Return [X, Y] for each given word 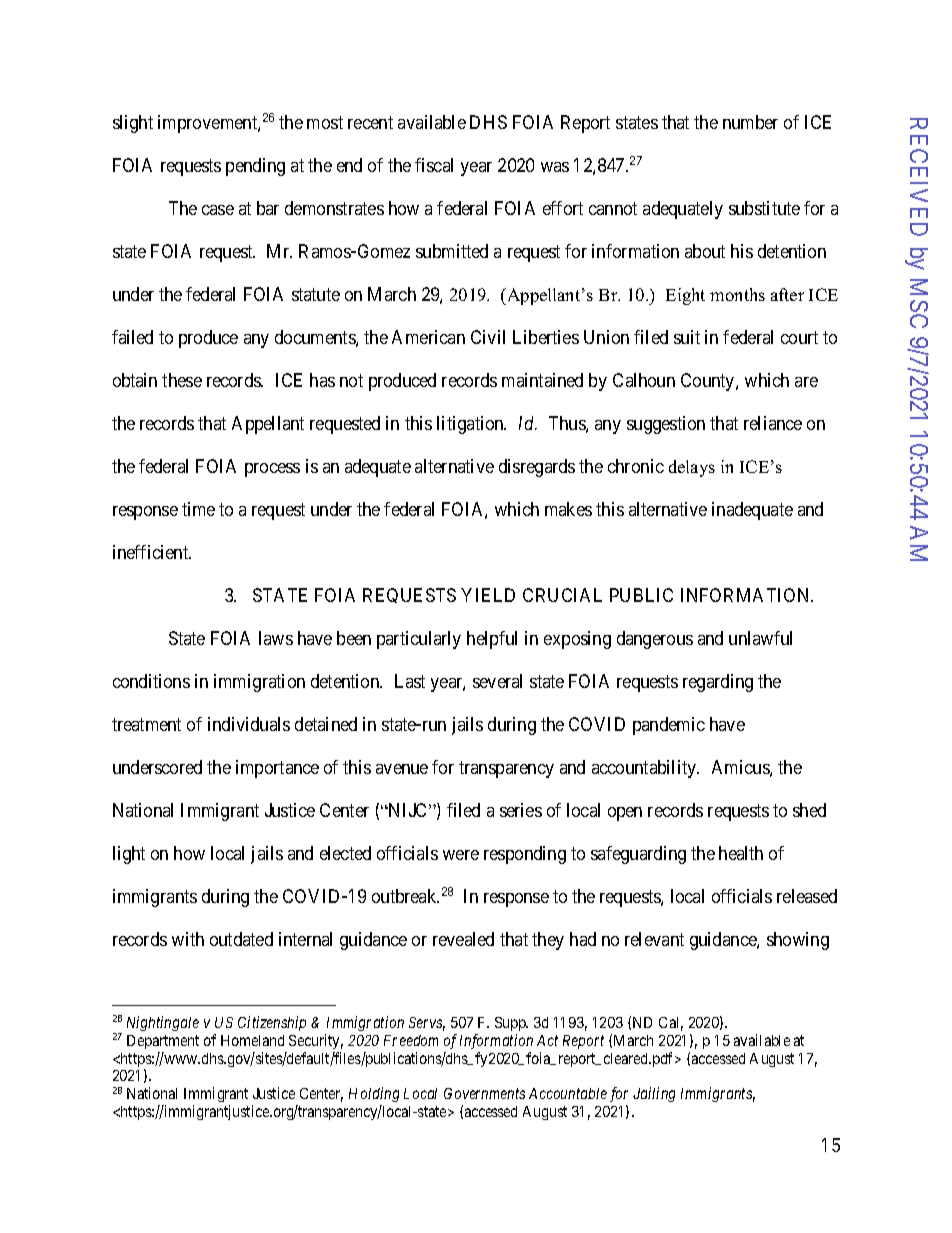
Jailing [654, 1094]
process [272, 470]
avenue [402, 769]
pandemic [669, 726]
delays [692, 468]
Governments [484, 1093]
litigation [471, 425]
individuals [249, 724]
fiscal [434, 165]
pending [255, 167]
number [750, 122]
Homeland [252, 1040]
